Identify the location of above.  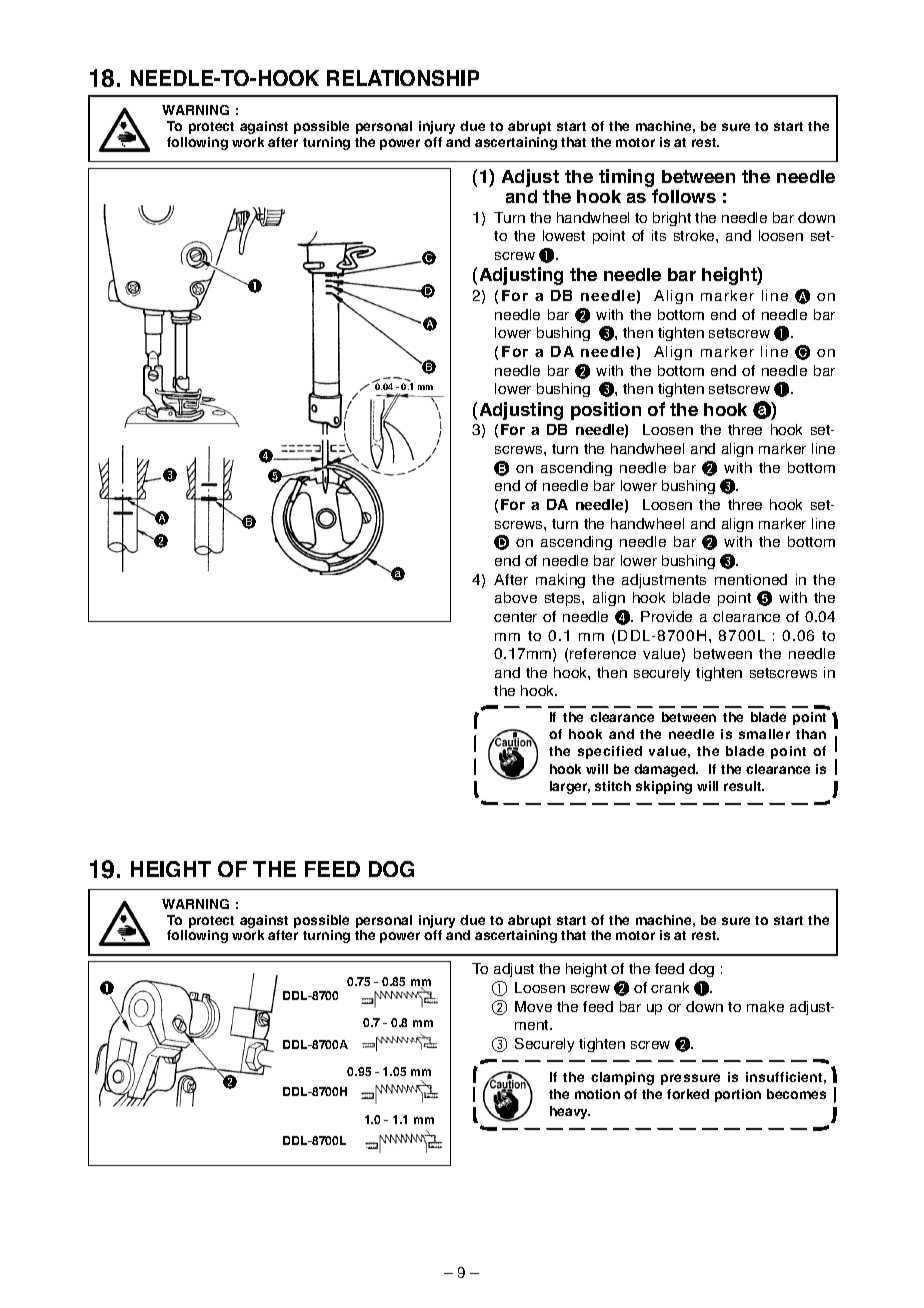
(516, 597).
